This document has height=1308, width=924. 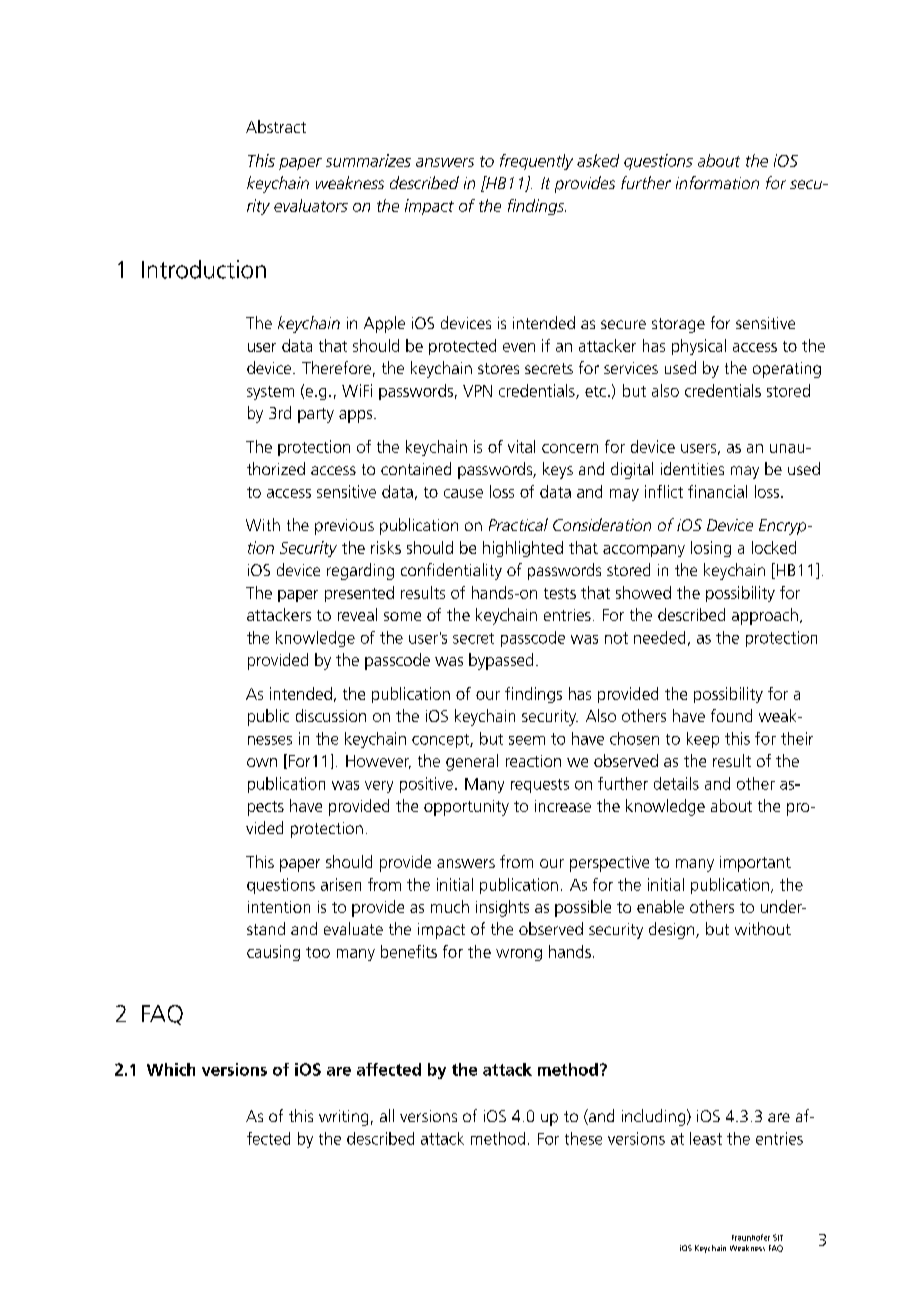 I want to click on important, so click(x=755, y=864).
